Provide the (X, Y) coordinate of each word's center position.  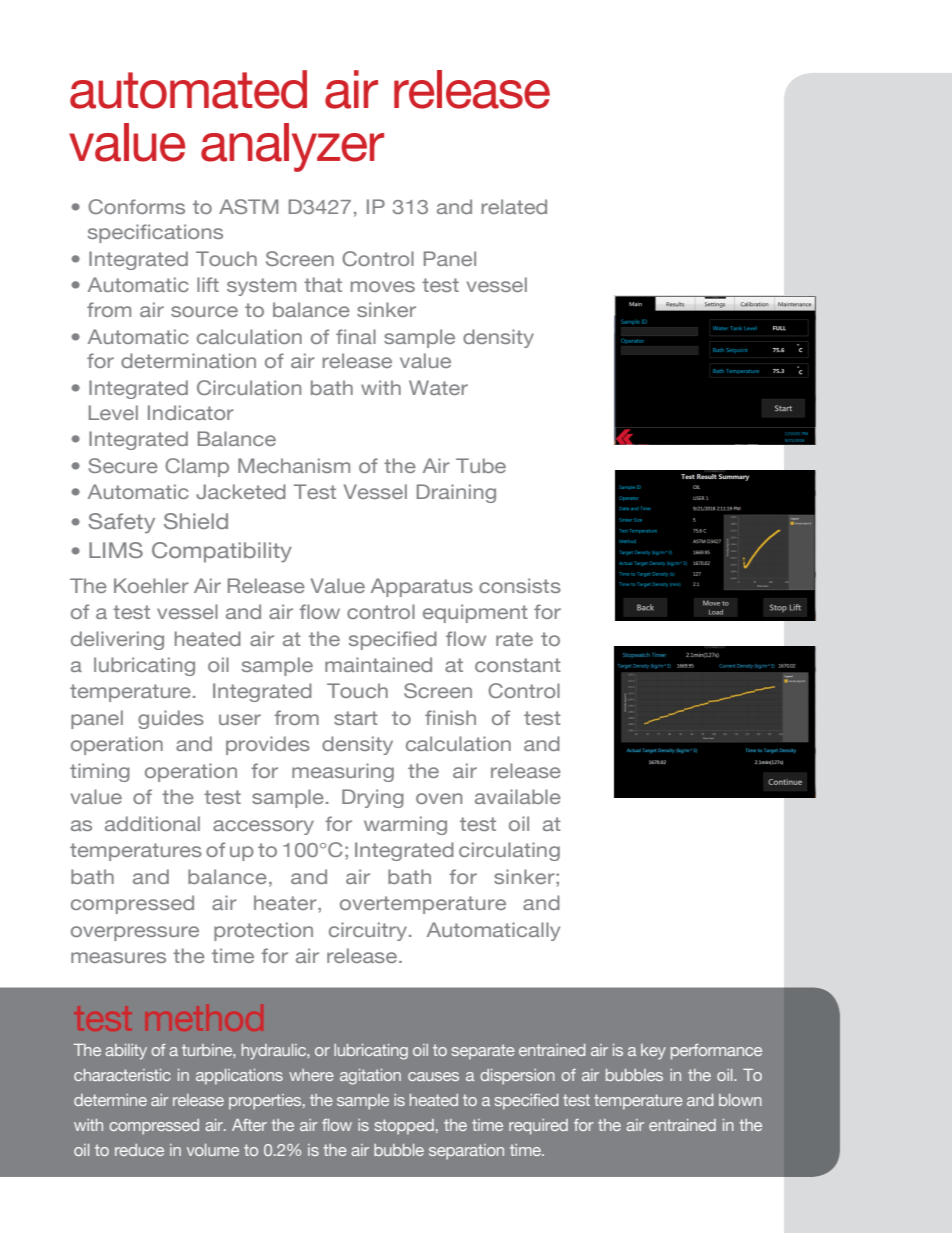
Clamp (197, 467)
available (518, 796)
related (514, 206)
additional (152, 823)
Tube (481, 465)
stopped (404, 1127)
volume (213, 1150)
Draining (456, 493)
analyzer (292, 147)
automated (188, 89)
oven (439, 798)
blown (740, 1100)
